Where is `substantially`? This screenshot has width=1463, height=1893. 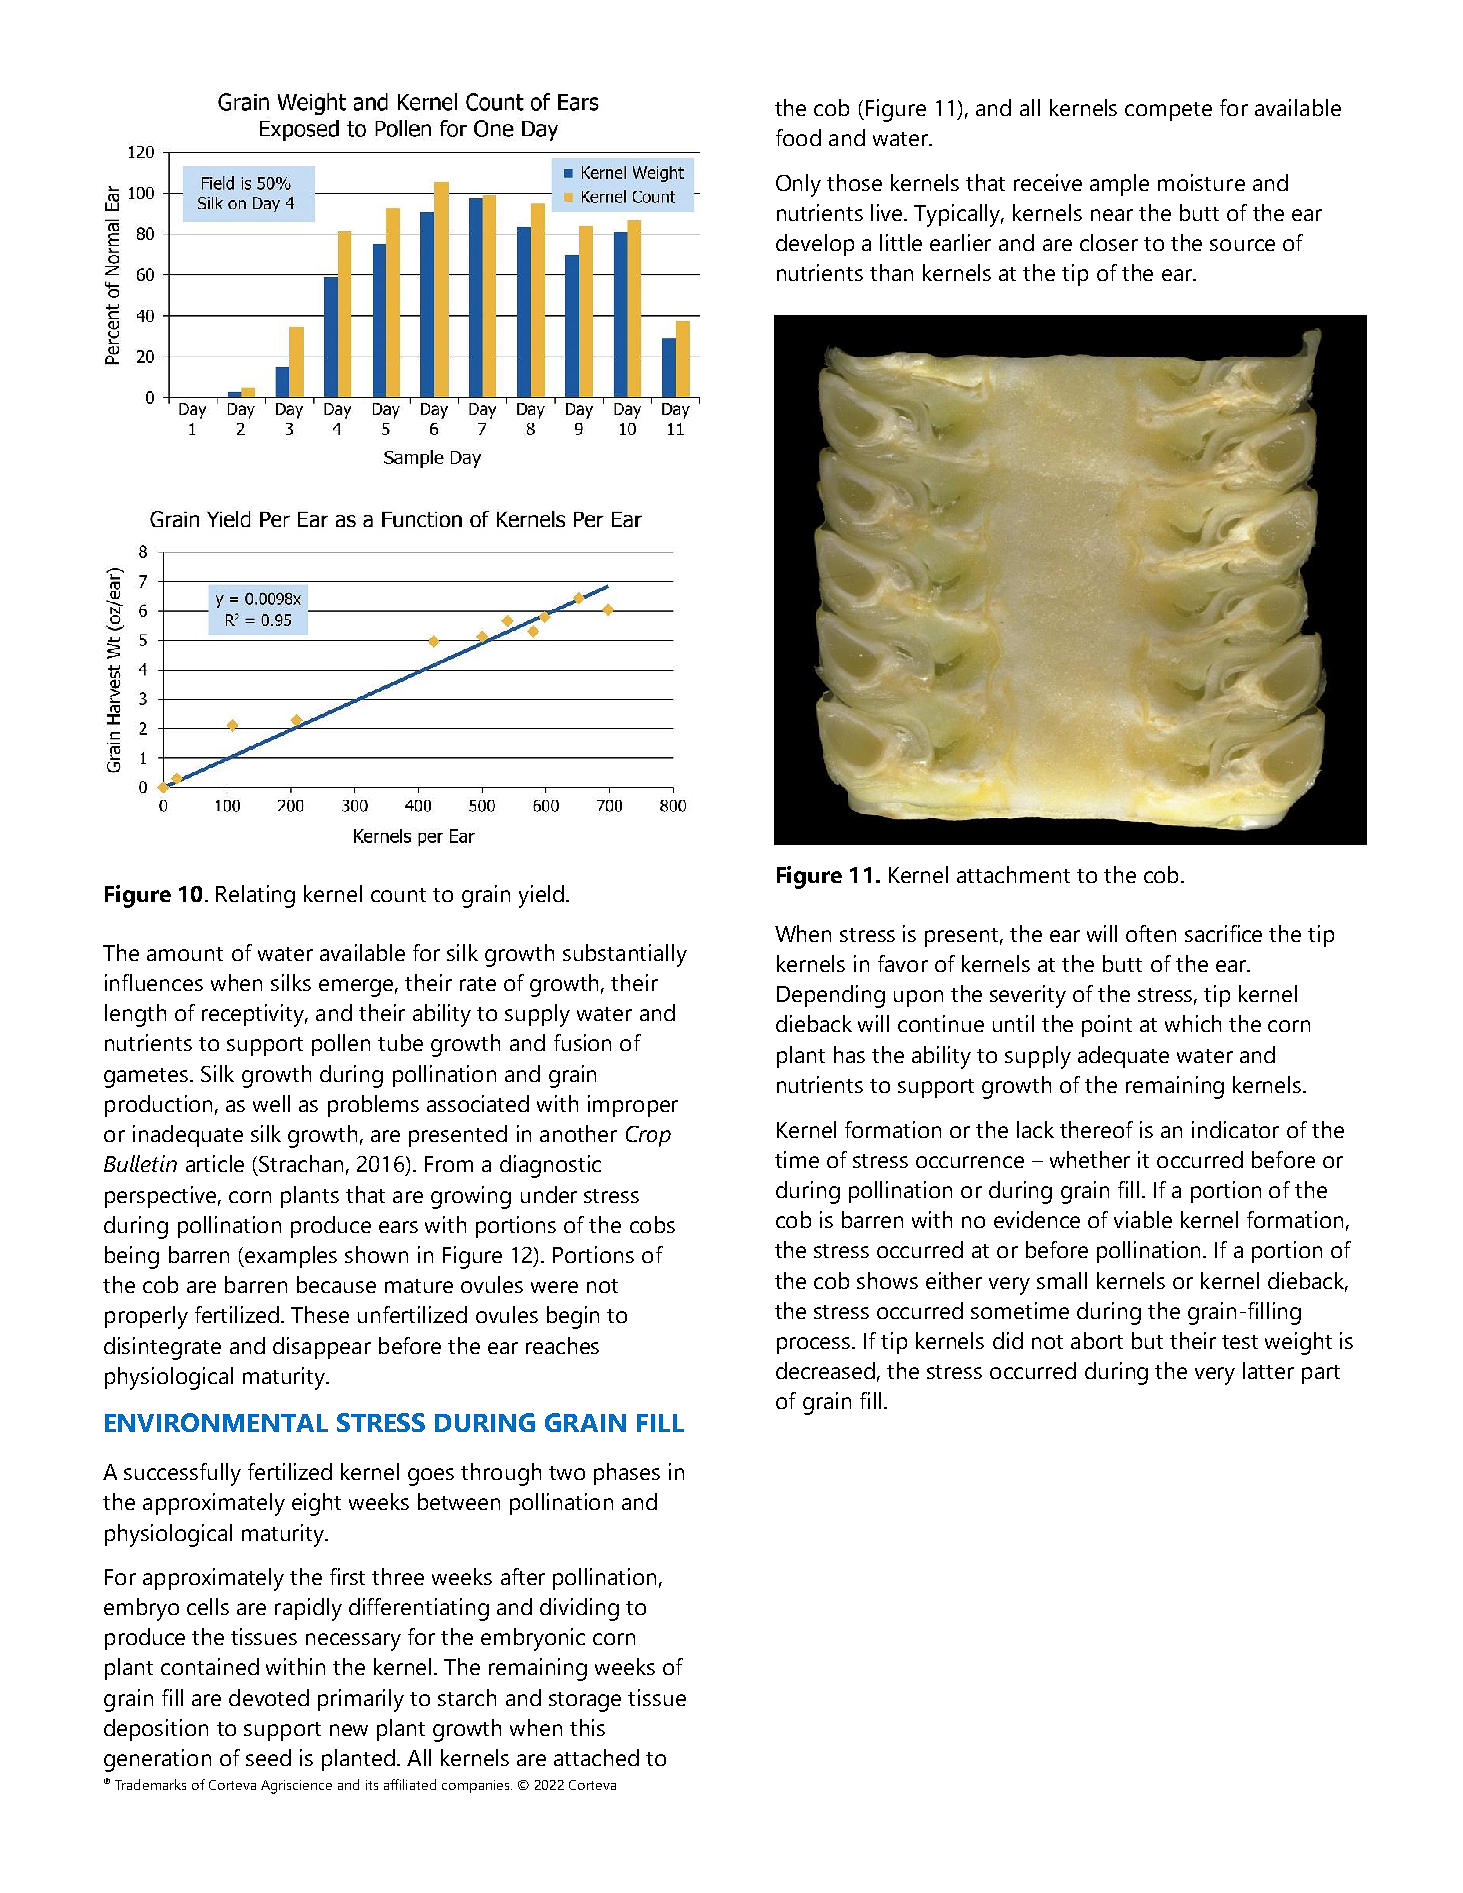 substantially is located at coordinates (625, 955).
